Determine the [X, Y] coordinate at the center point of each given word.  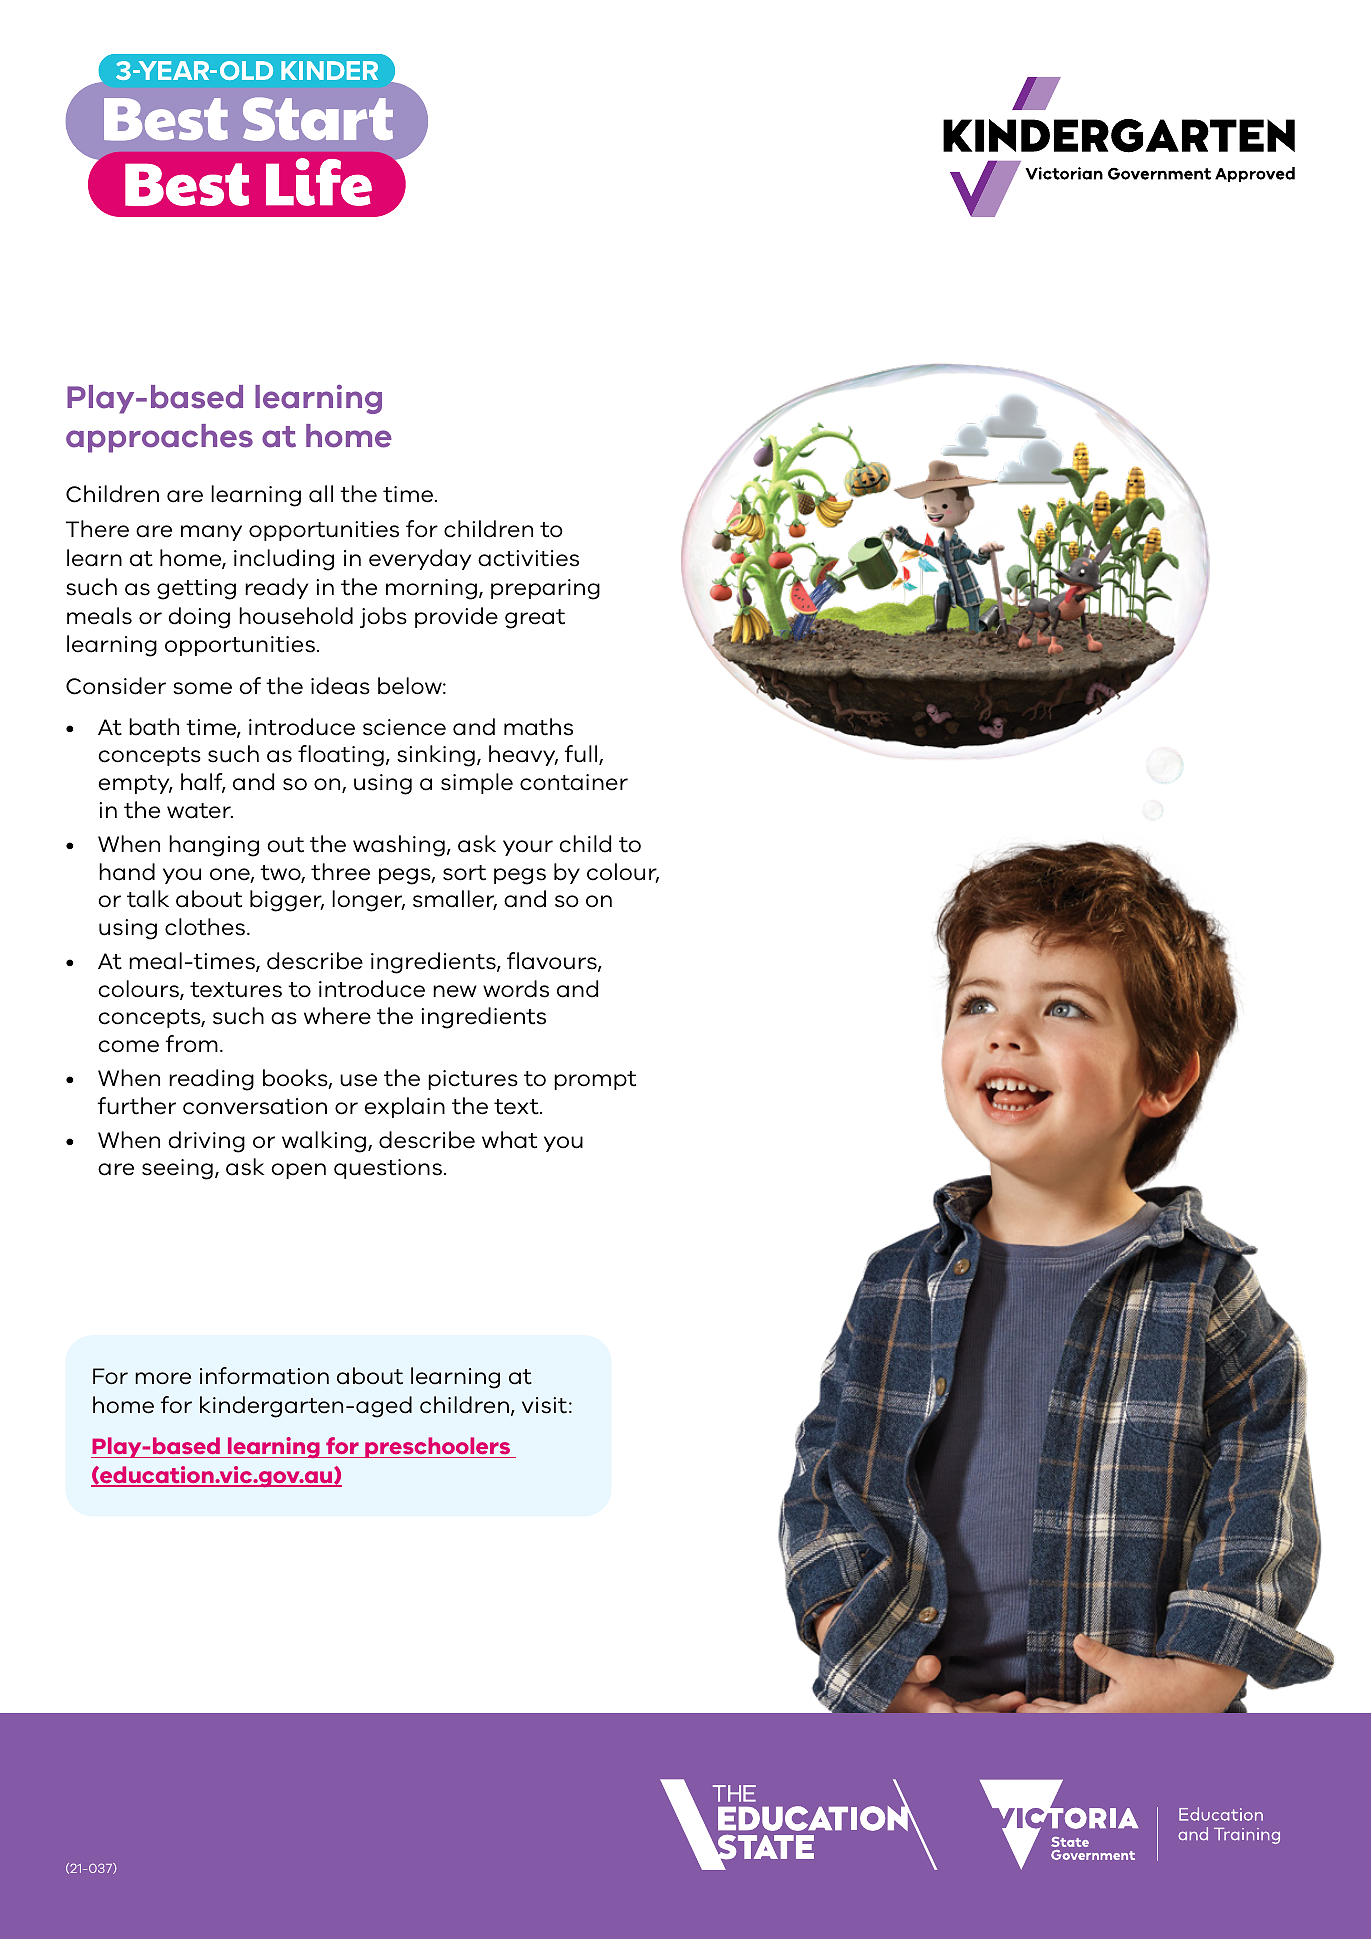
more [163, 1378]
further [137, 1106]
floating [341, 756]
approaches [159, 438]
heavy [523, 755]
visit [544, 1405]
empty [135, 784]
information [264, 1376]
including [284, 560]
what [509, 1140]
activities [528, 558]
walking [325, 1142]
